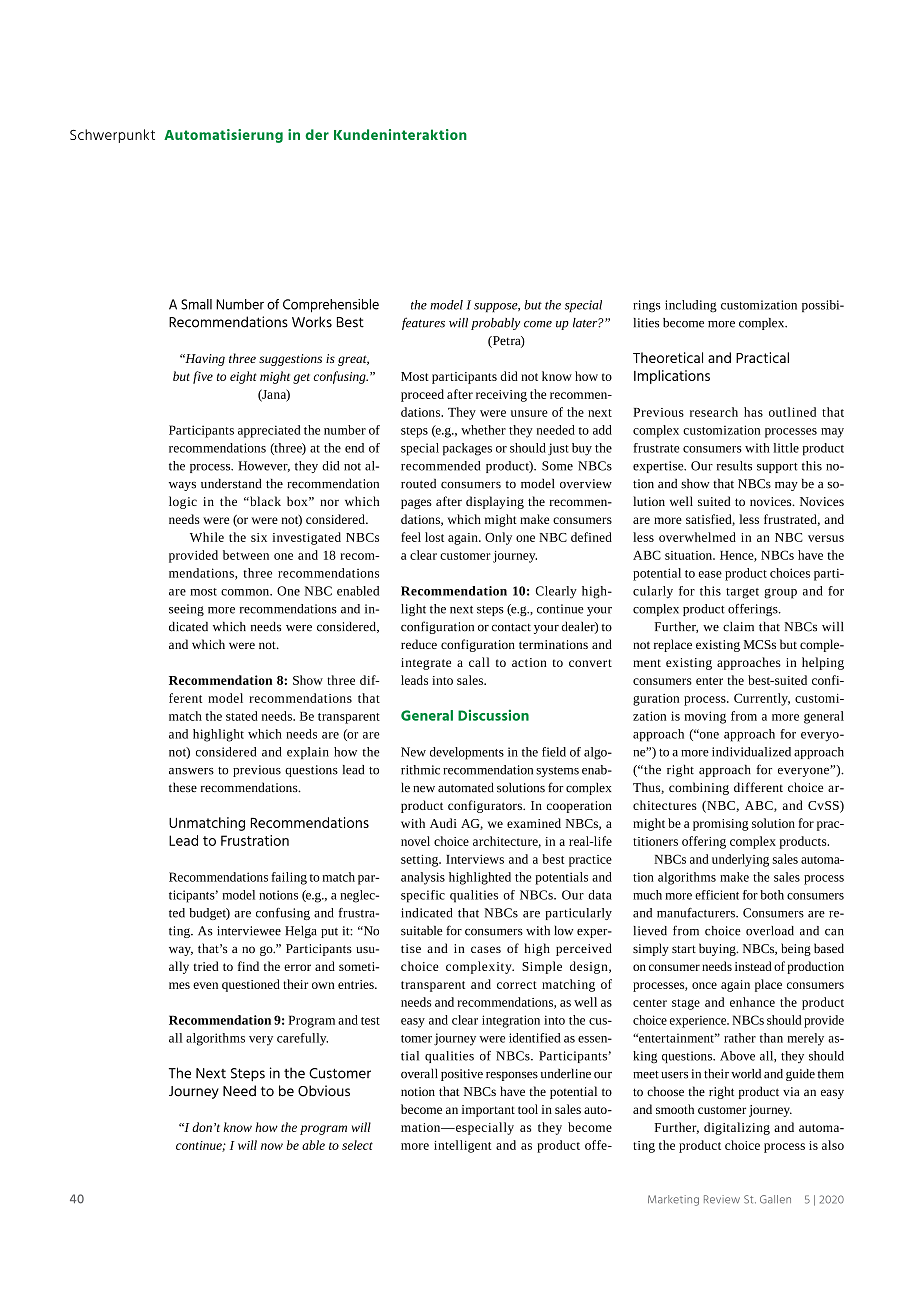 Image resolution: width=924 pixels, height=1308 pixels. Describe the element at coordinates (357, 1145) in the page. I see `select` at that location.
